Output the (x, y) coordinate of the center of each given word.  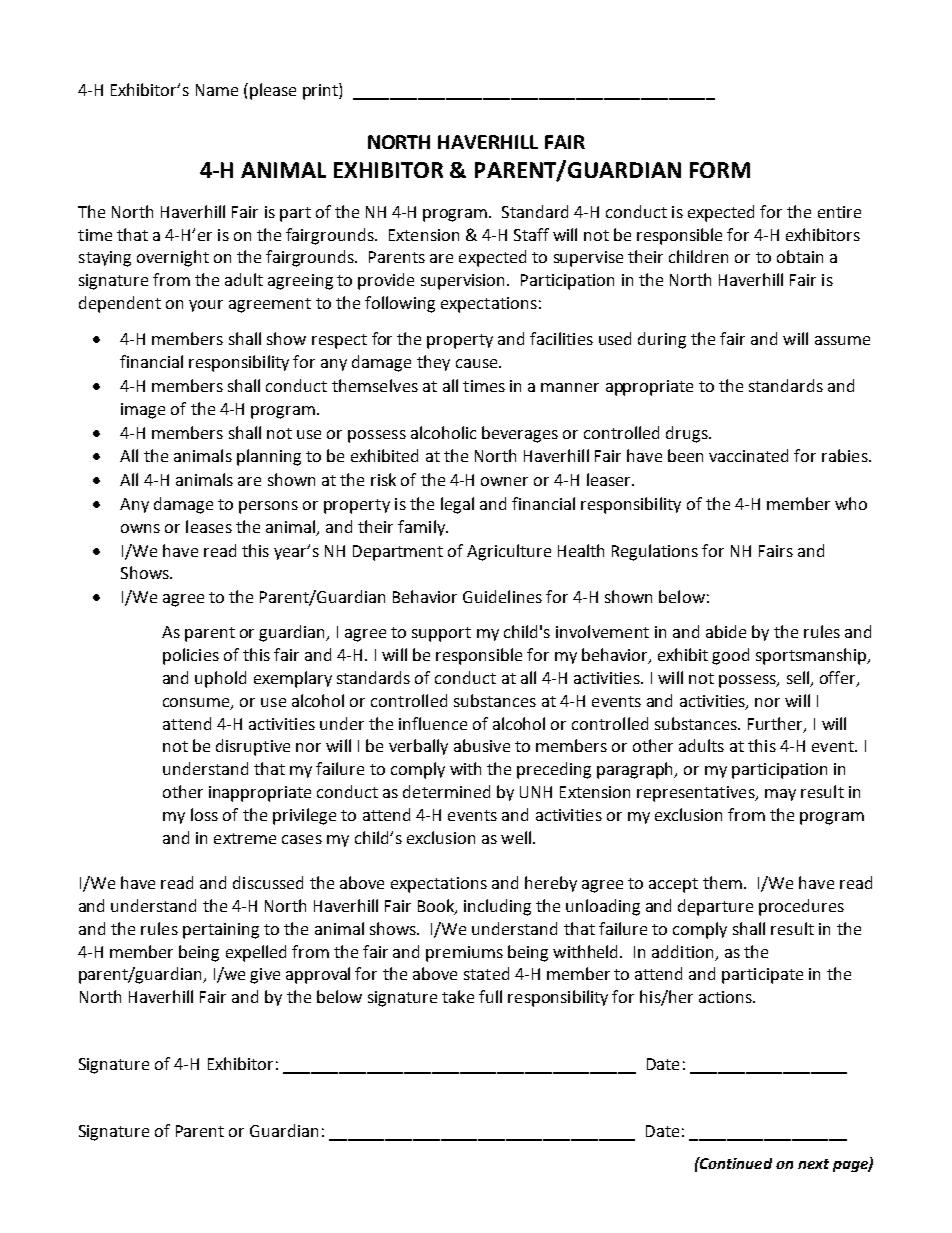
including (497, 907)
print (321, 91)
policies (191, 656)
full (490, 996)
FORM (720, 170)
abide (726, 631)
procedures (801, 907)
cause (478, 363)
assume (842, 340)
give (265, 976)
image (143, 411)
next (813, 1164)
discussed (268, 882)
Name (217, 90)
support (441, 634)
